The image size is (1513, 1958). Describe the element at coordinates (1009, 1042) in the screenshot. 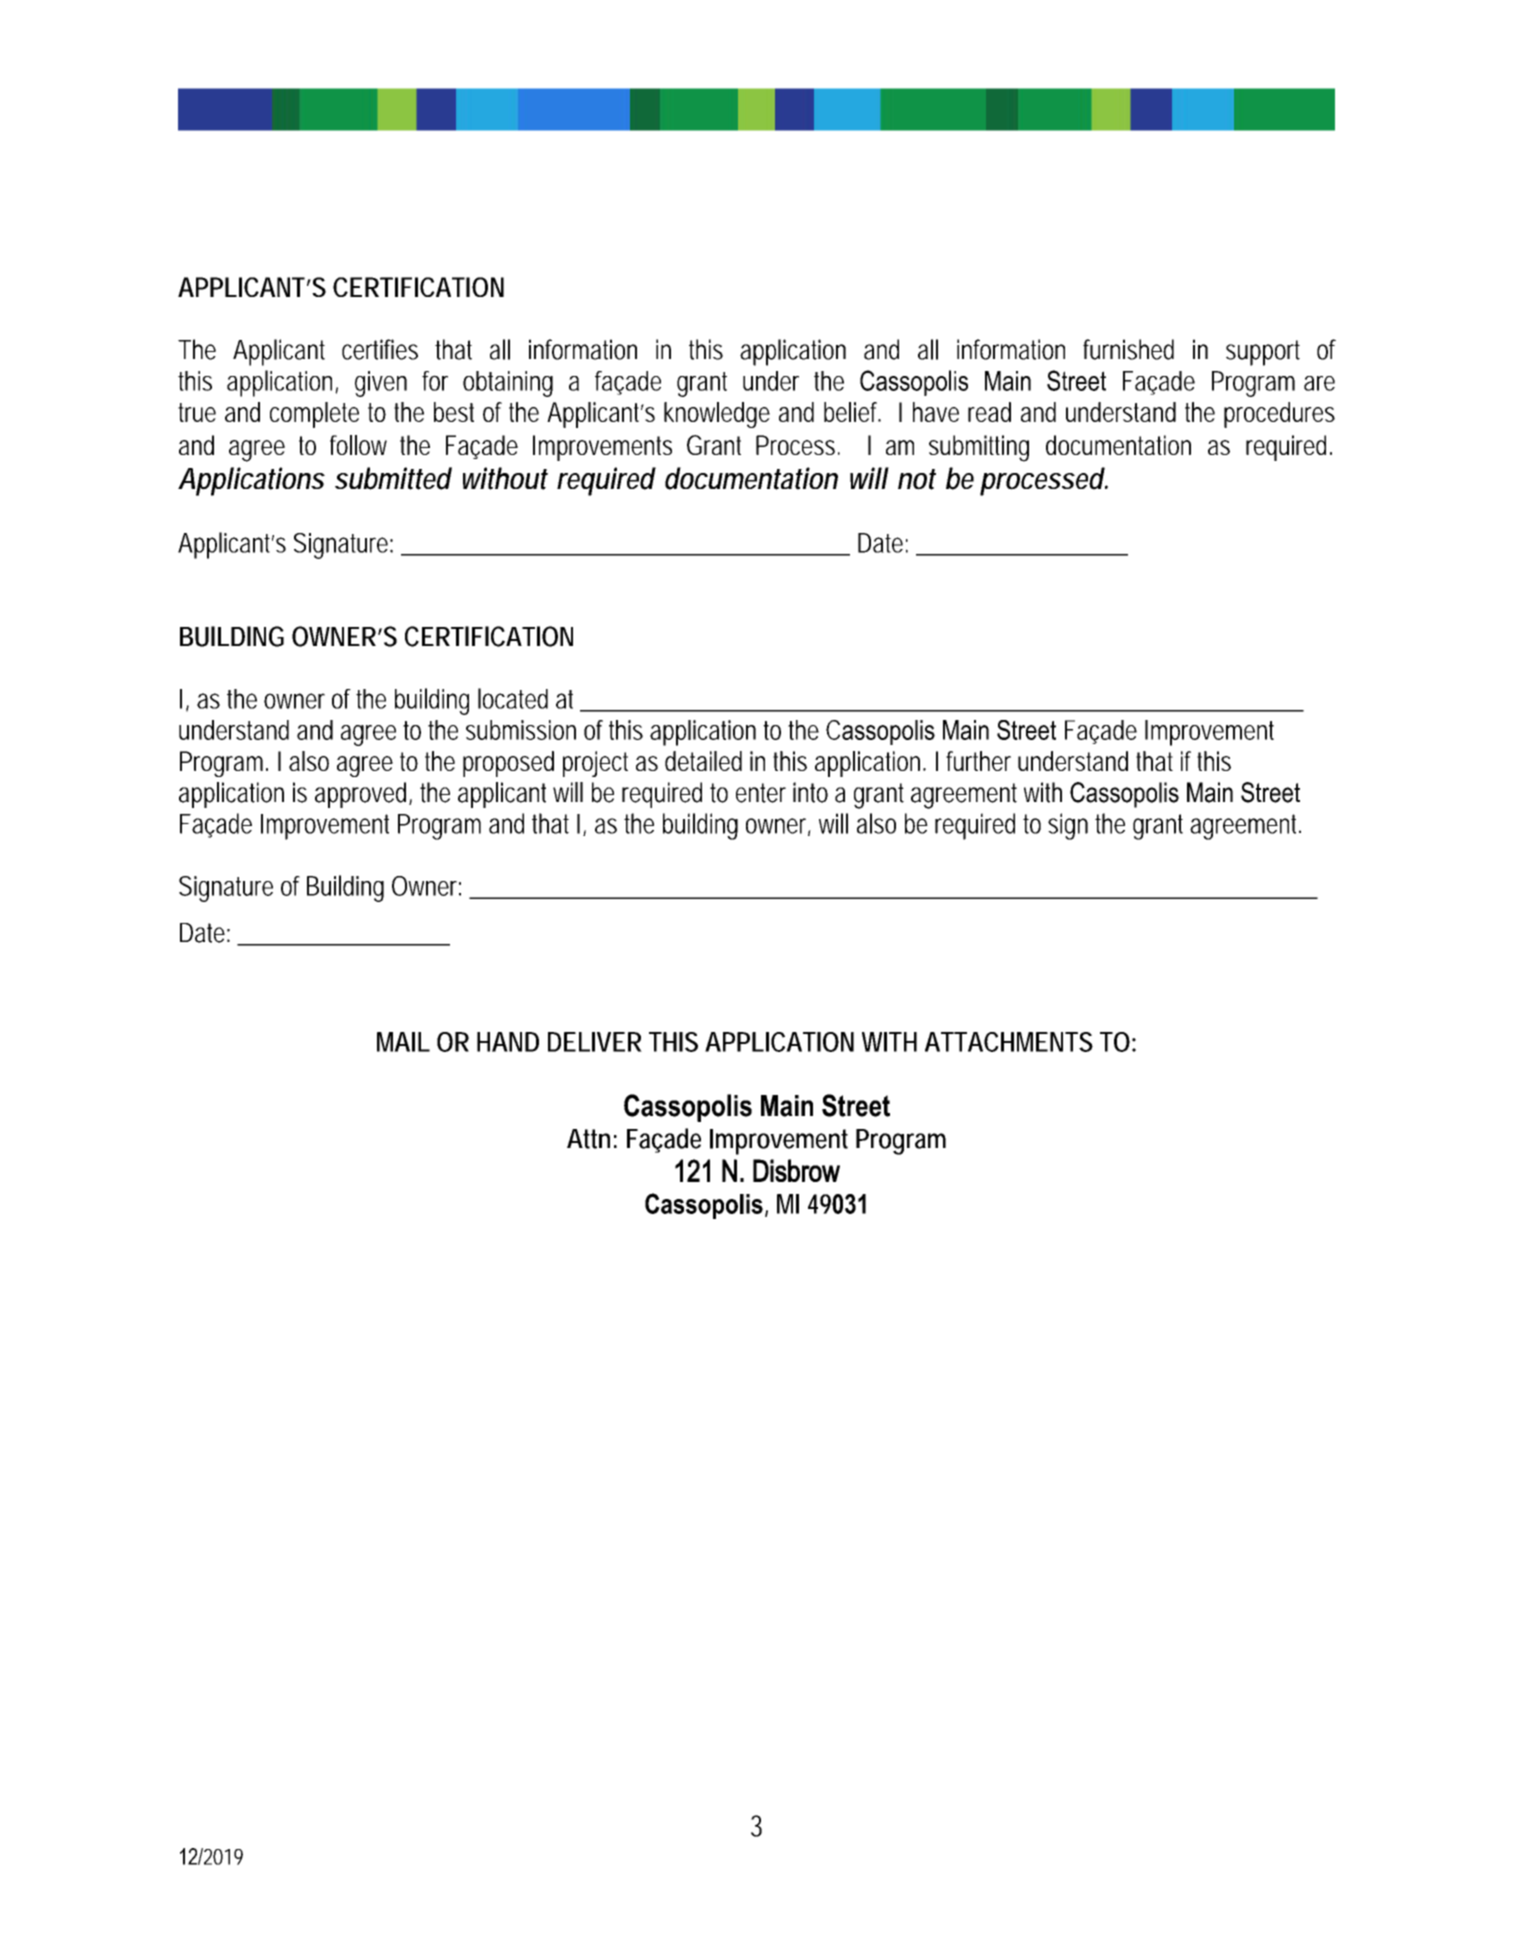

I see `ATTACHMENTS` at that location.
